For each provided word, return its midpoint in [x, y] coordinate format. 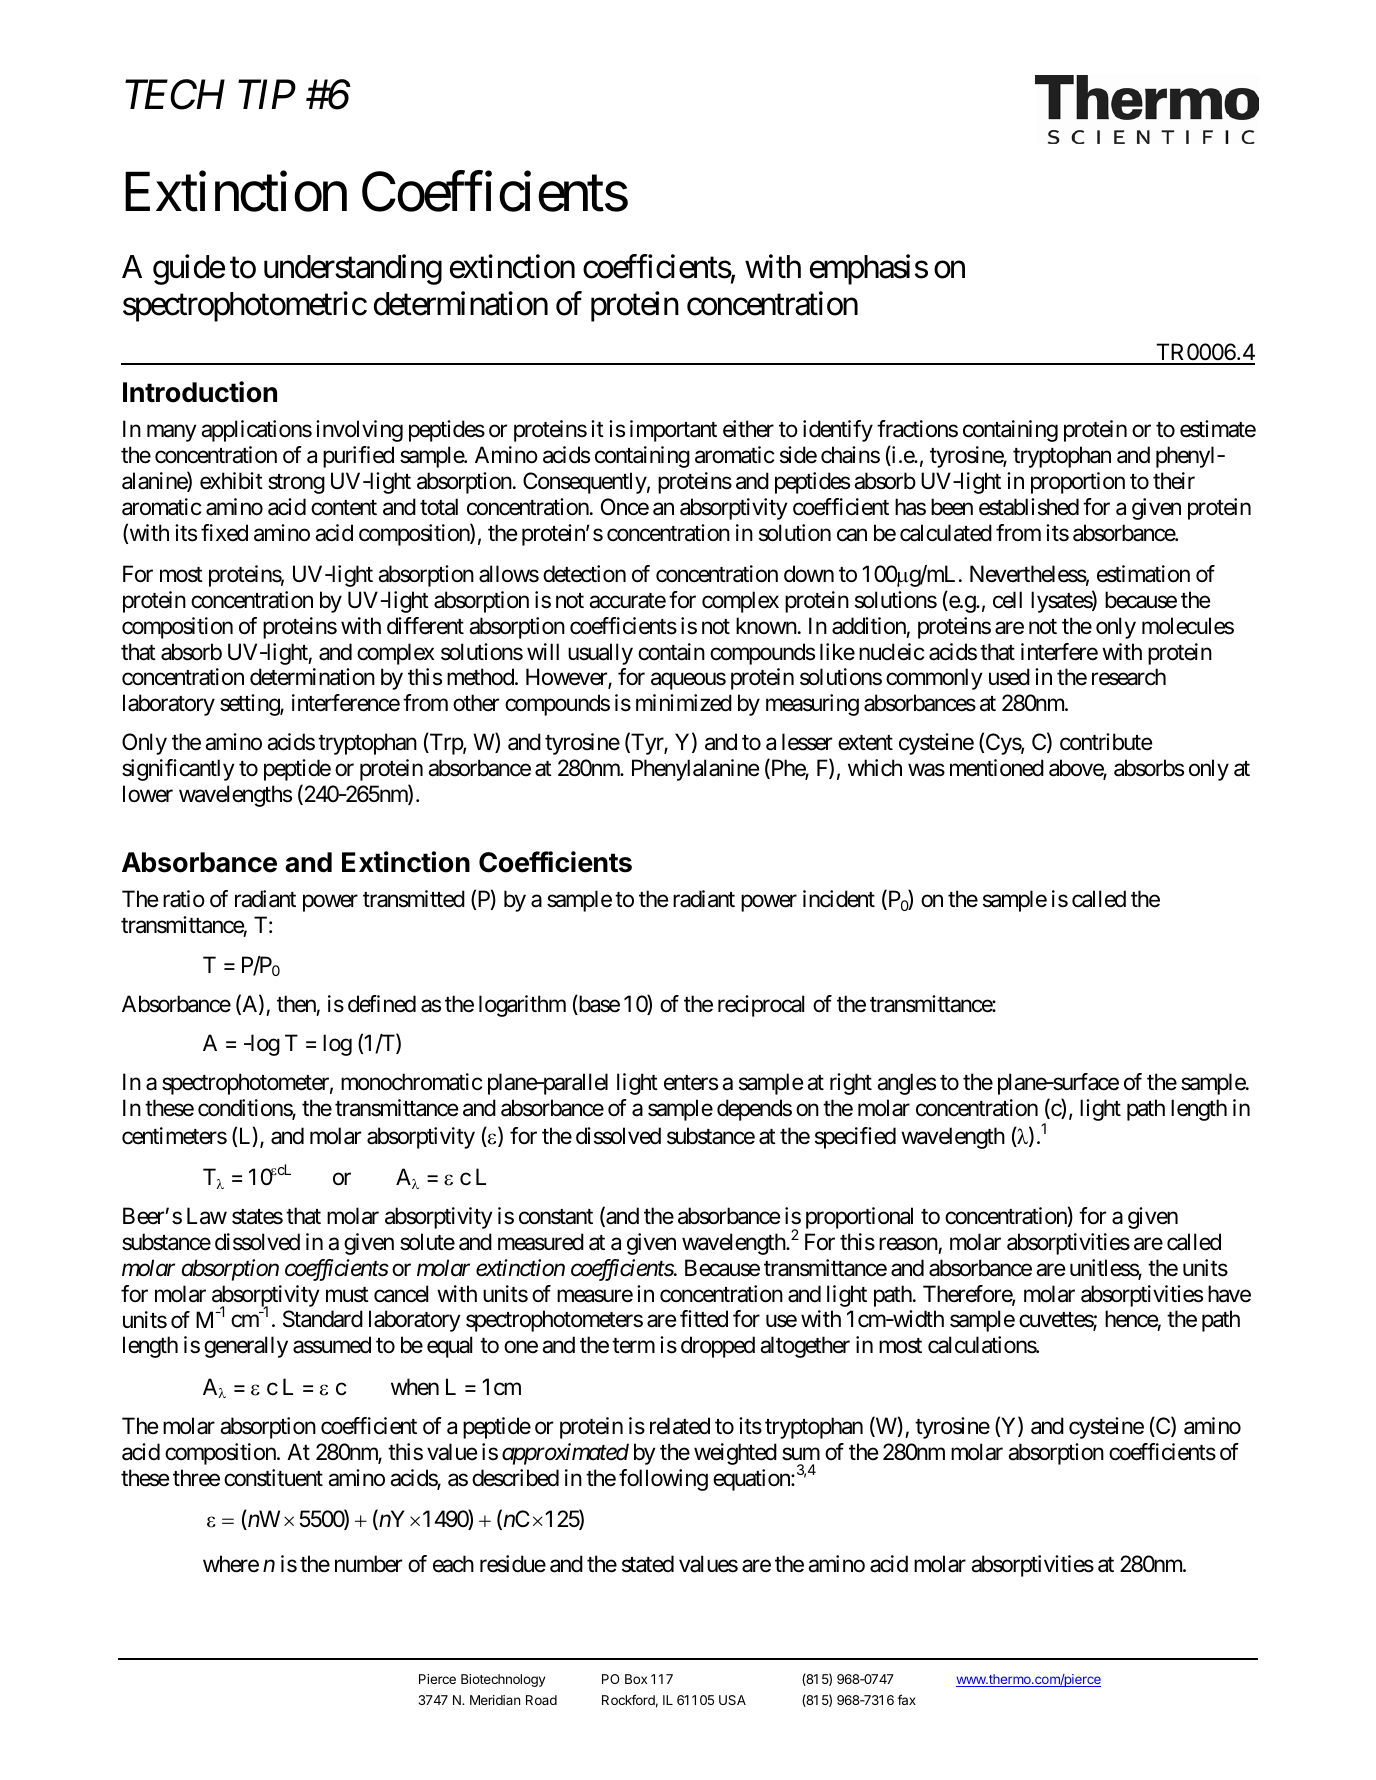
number [368, 1564]
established [1029, 507]
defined [382, 1004]
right [851, 1084]
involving [359, 431]
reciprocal [761, 1006]
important [673, 431]
